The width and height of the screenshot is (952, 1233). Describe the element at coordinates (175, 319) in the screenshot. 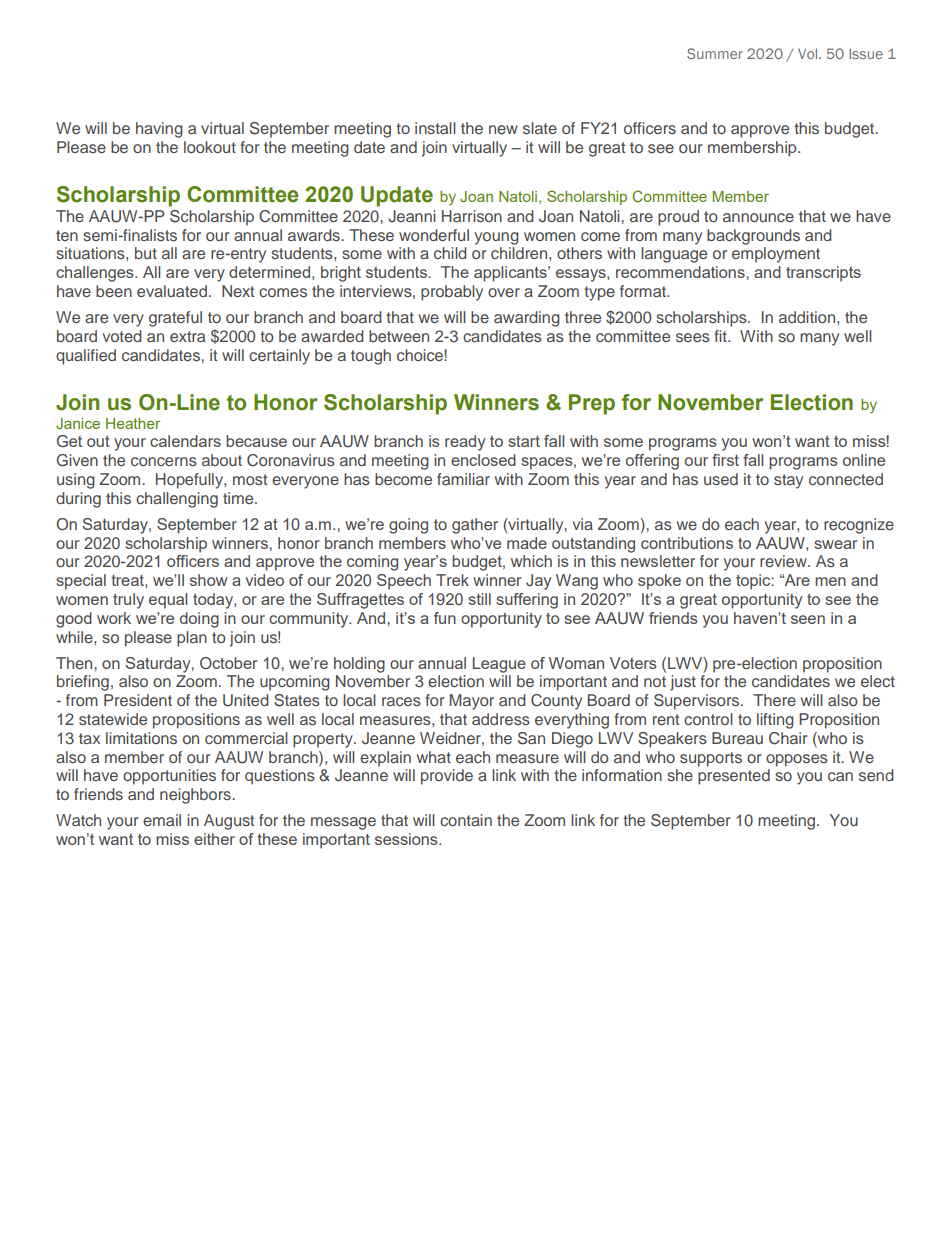

I see `grateful` at that location.
